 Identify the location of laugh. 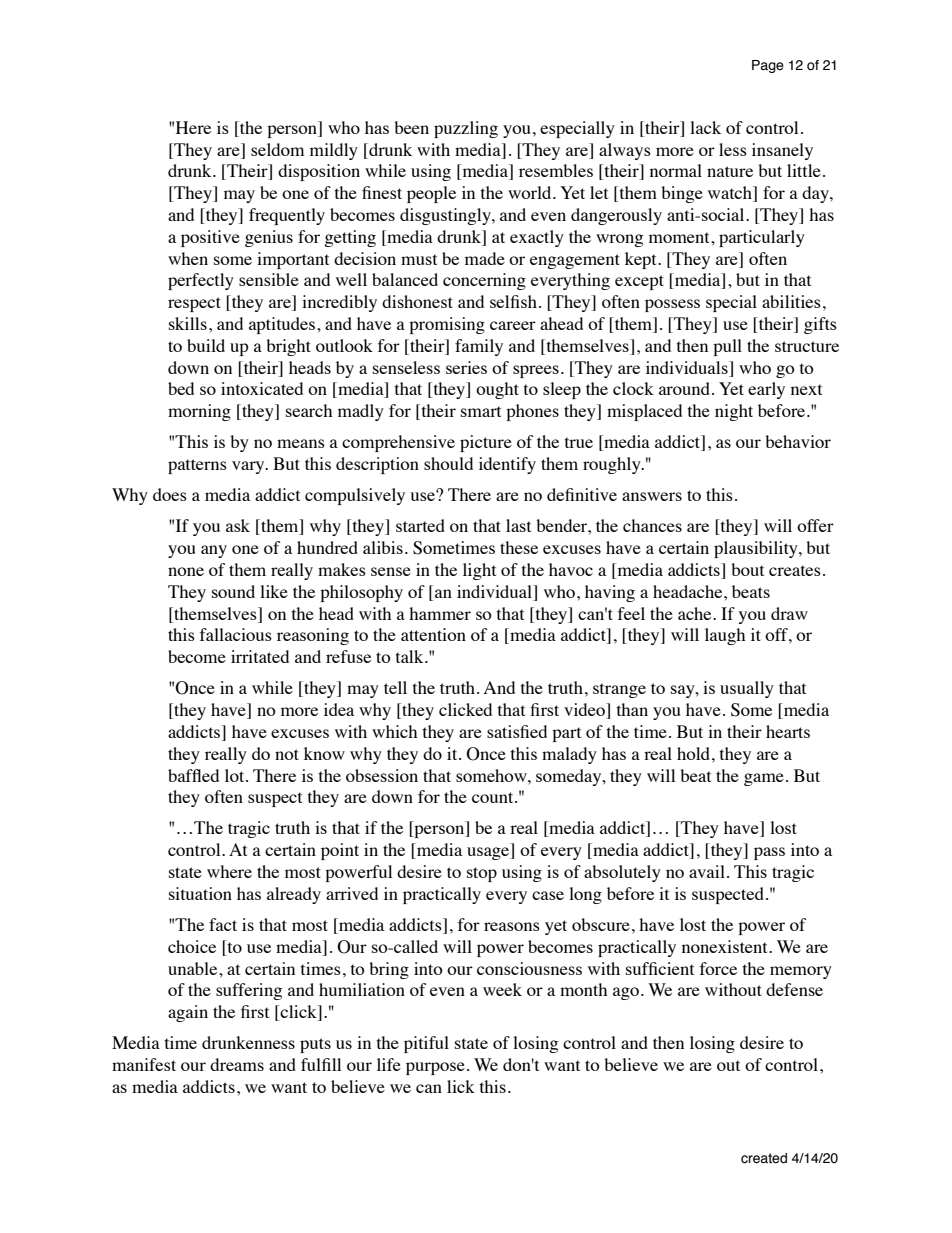
(725, 636).
